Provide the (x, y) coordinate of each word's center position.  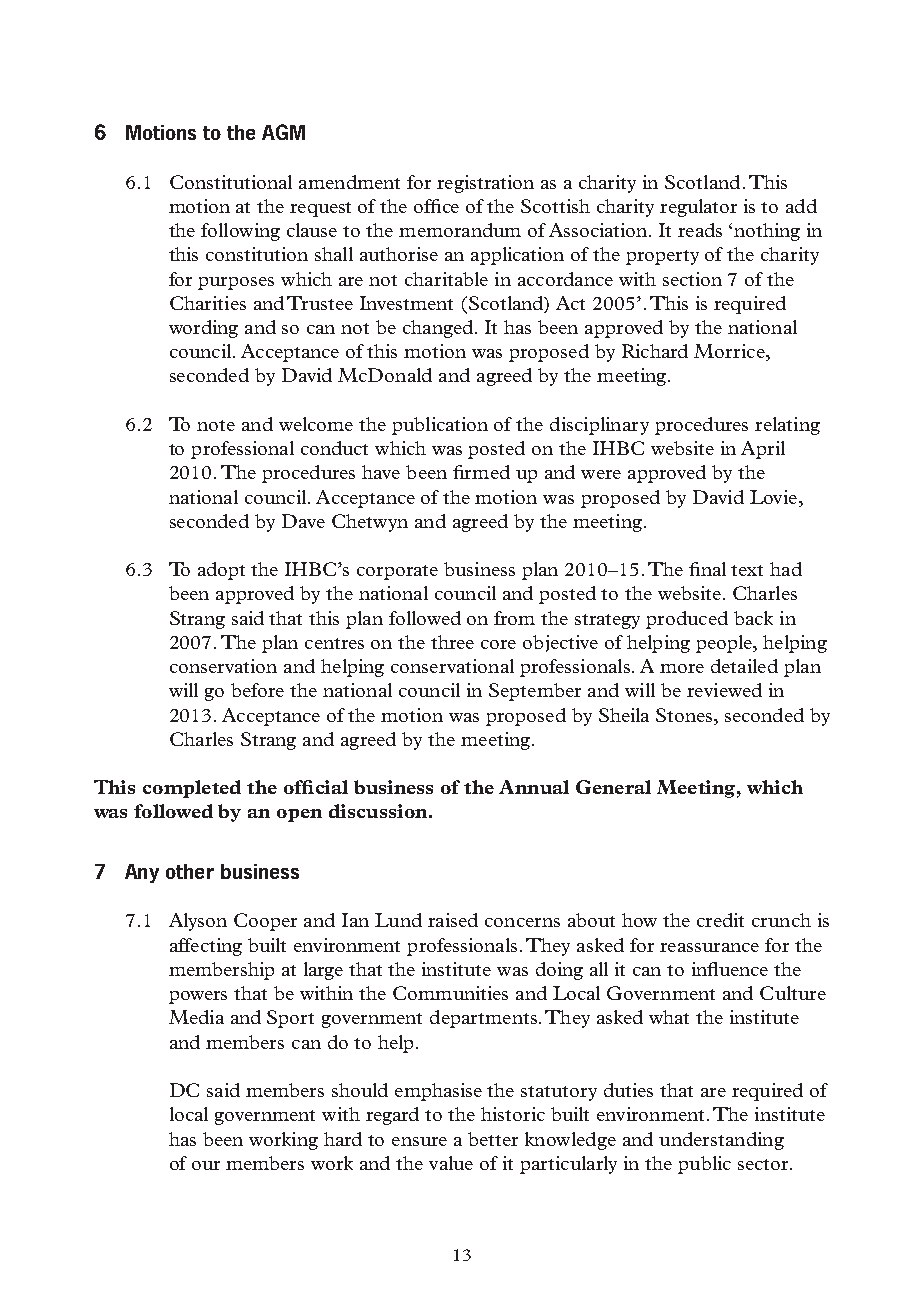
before (257, 690)
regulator (698, 208)
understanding (721, 1141)
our (206, 1165)
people (725, 644)
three (452, 642)
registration (485, 184)
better (493, 1139)
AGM (283, 132)
